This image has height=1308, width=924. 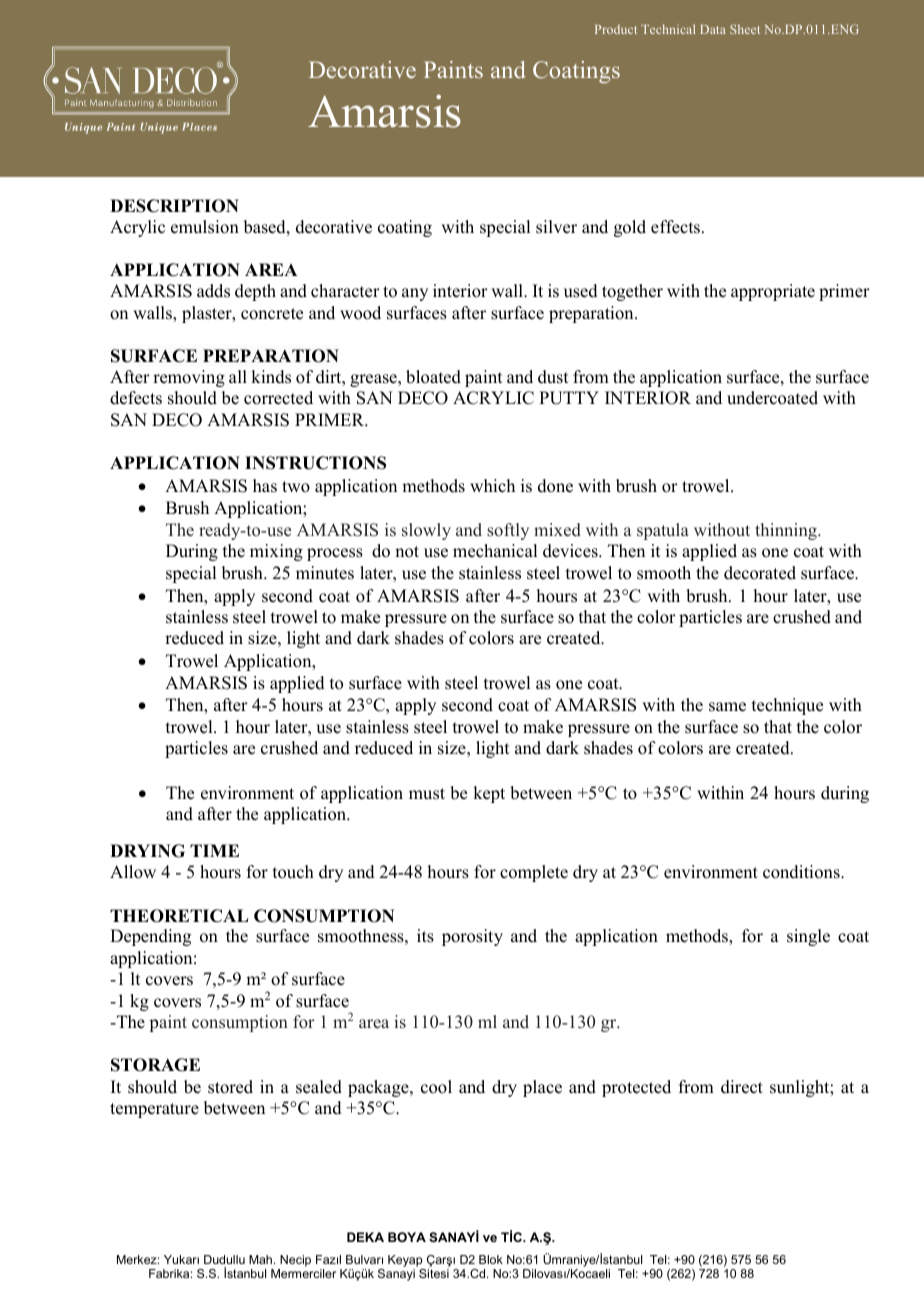 What do you see at coordinates (262, 1259) in the image?
I see `Mah` at bounding box center [262, 1259].
